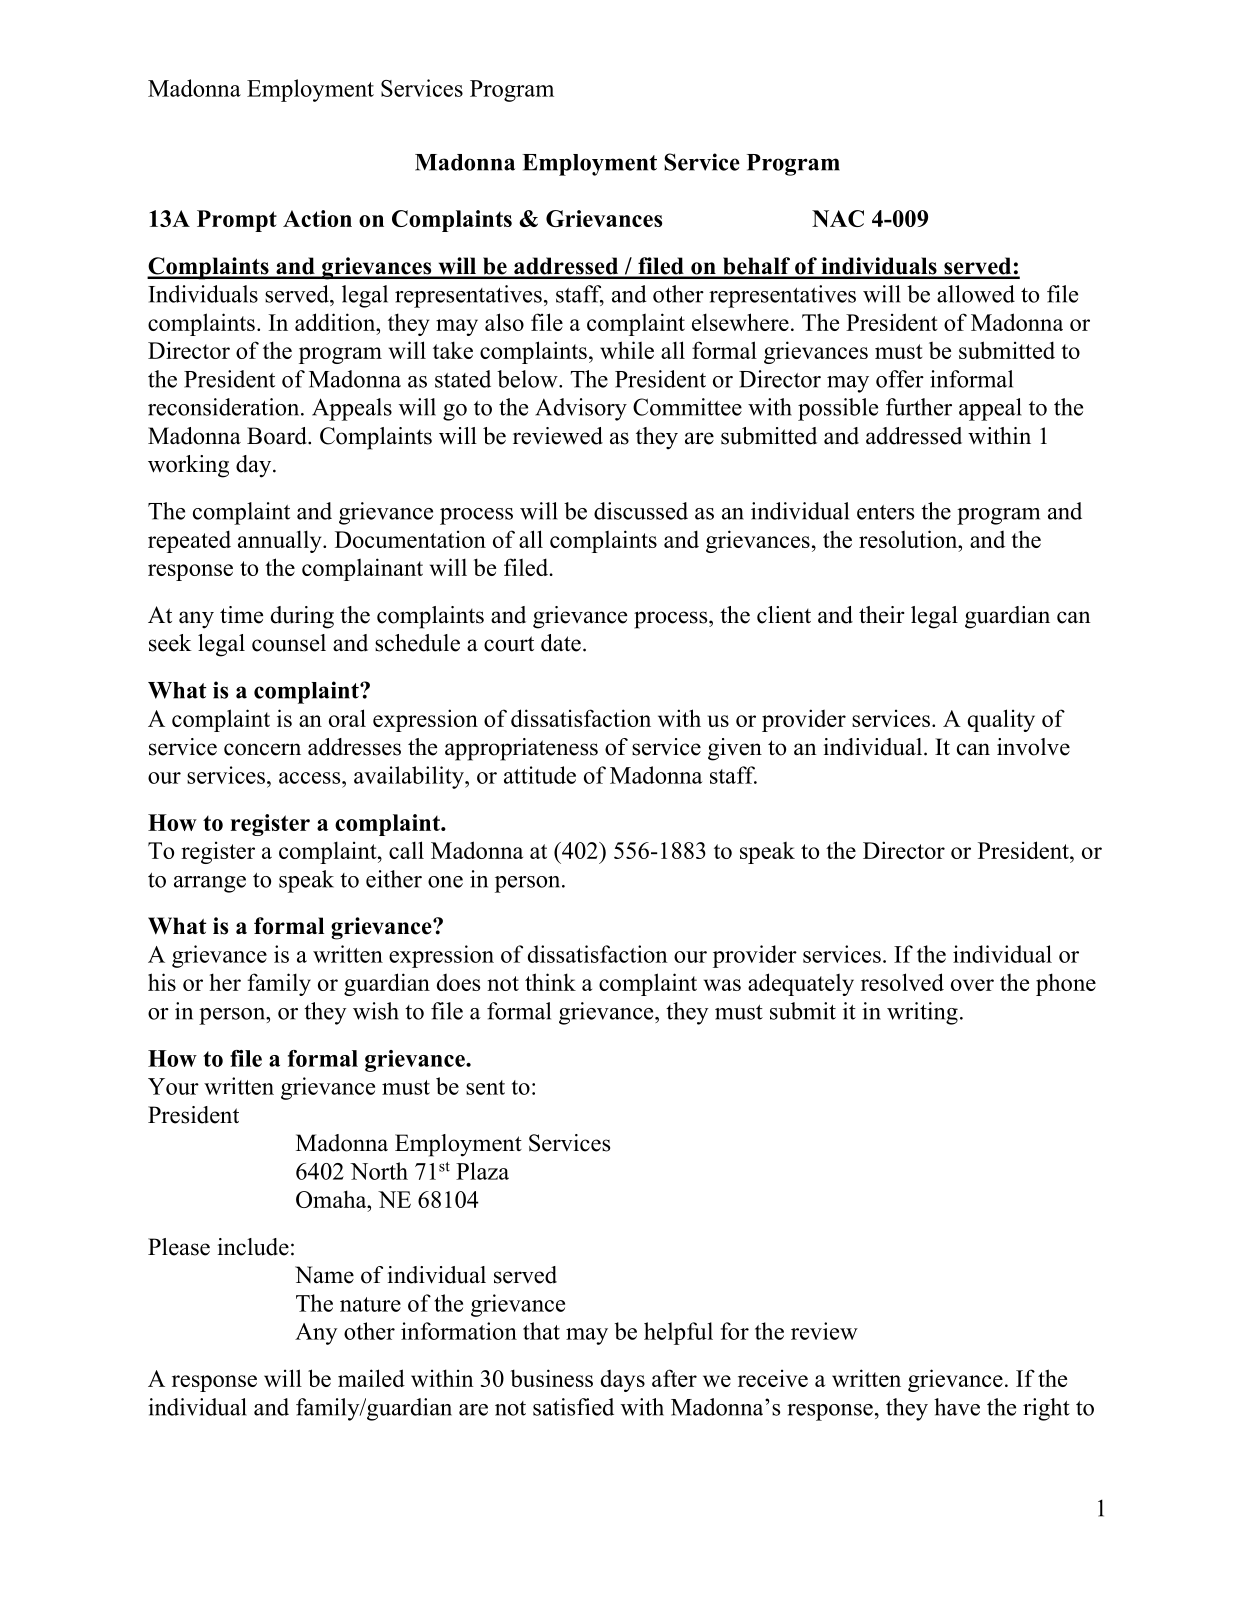 Image resolution: width=1255 pixels, height=1624 pixels. What do you see at coordinates (885, 512) in the image?
I see `enters` at bounding box center [885, 512].
